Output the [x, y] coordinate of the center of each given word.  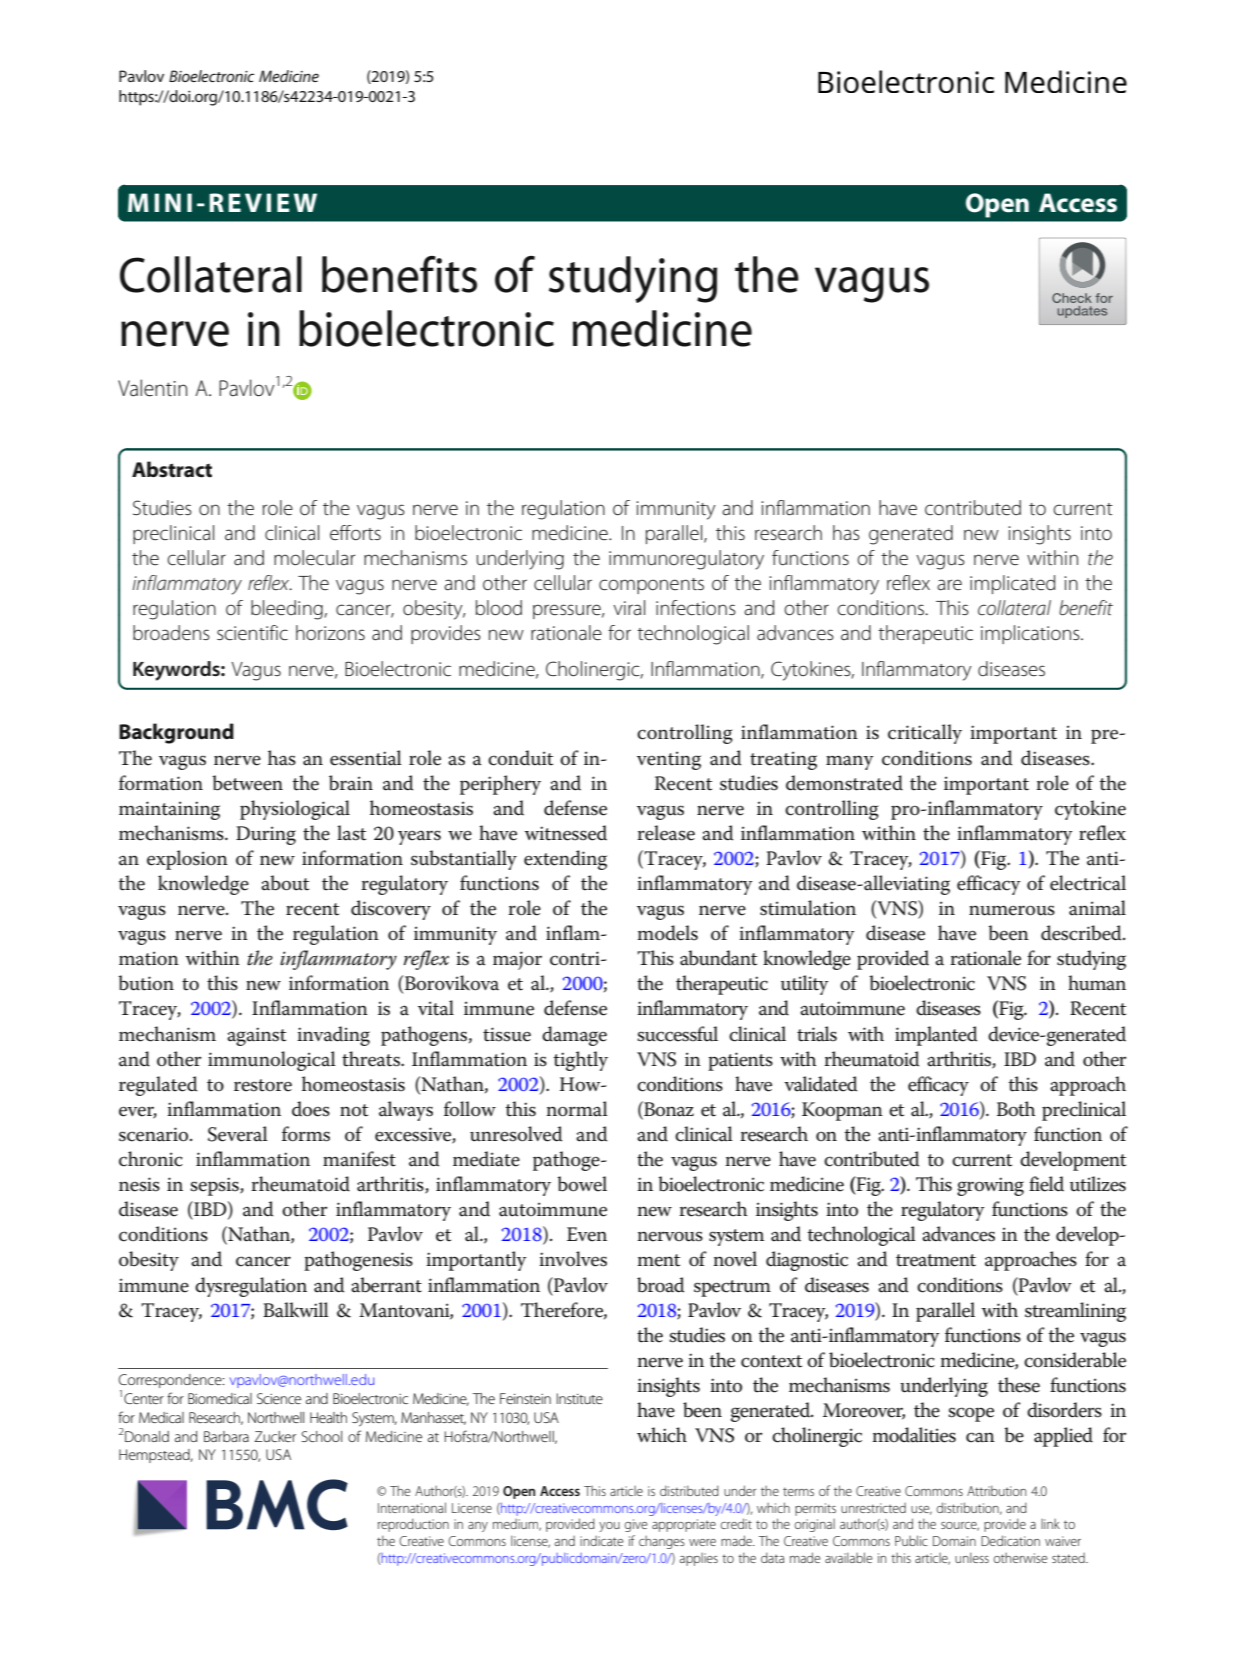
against [256, 1036]
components [651, 586]
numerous [1012, 910]
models [668, 933]
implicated [1013, 584]
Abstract [172, 469]
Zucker [275, 1436]
